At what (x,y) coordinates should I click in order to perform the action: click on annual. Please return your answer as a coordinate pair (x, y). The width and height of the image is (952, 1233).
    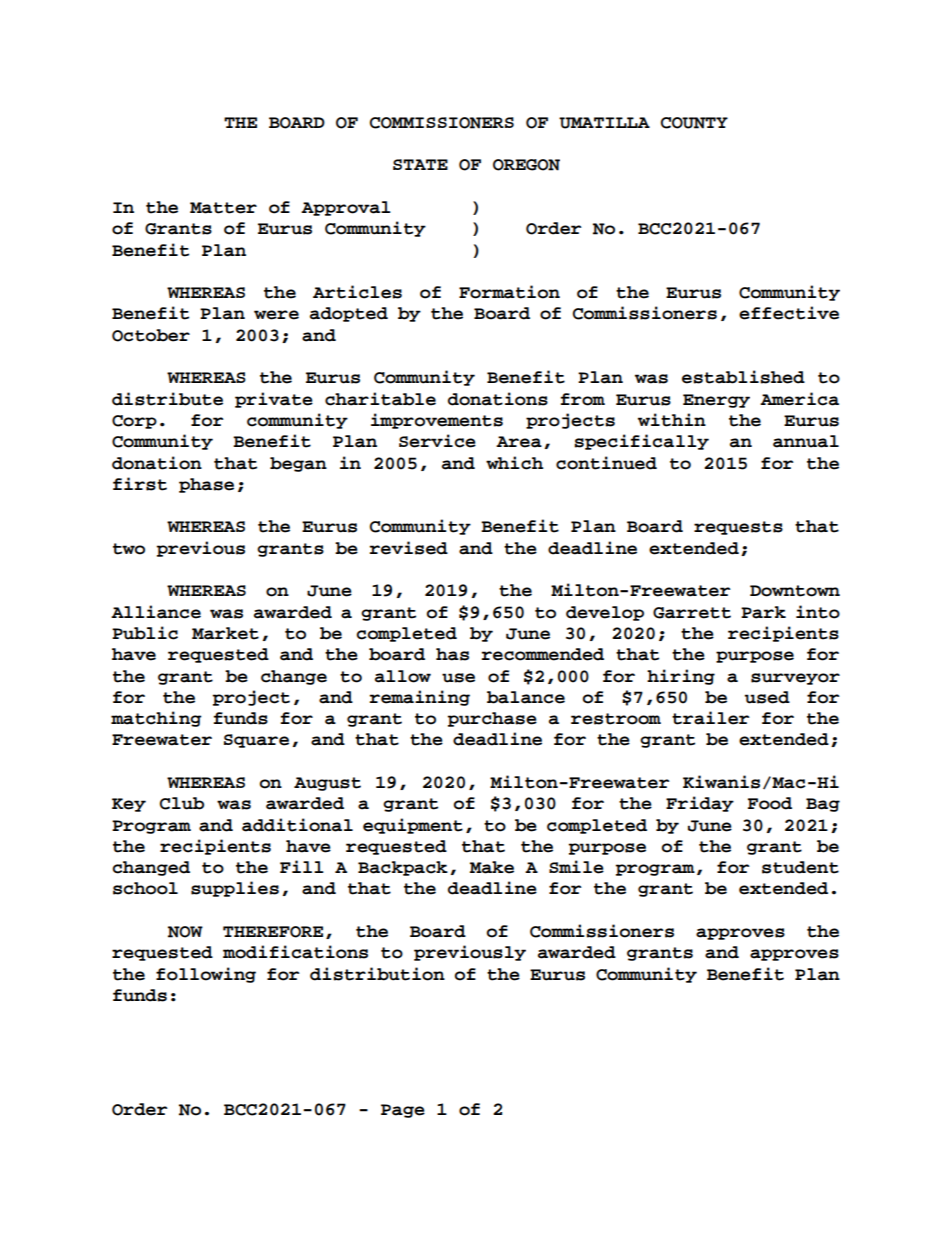
    Looking at the image, I should click on (806, 441).
